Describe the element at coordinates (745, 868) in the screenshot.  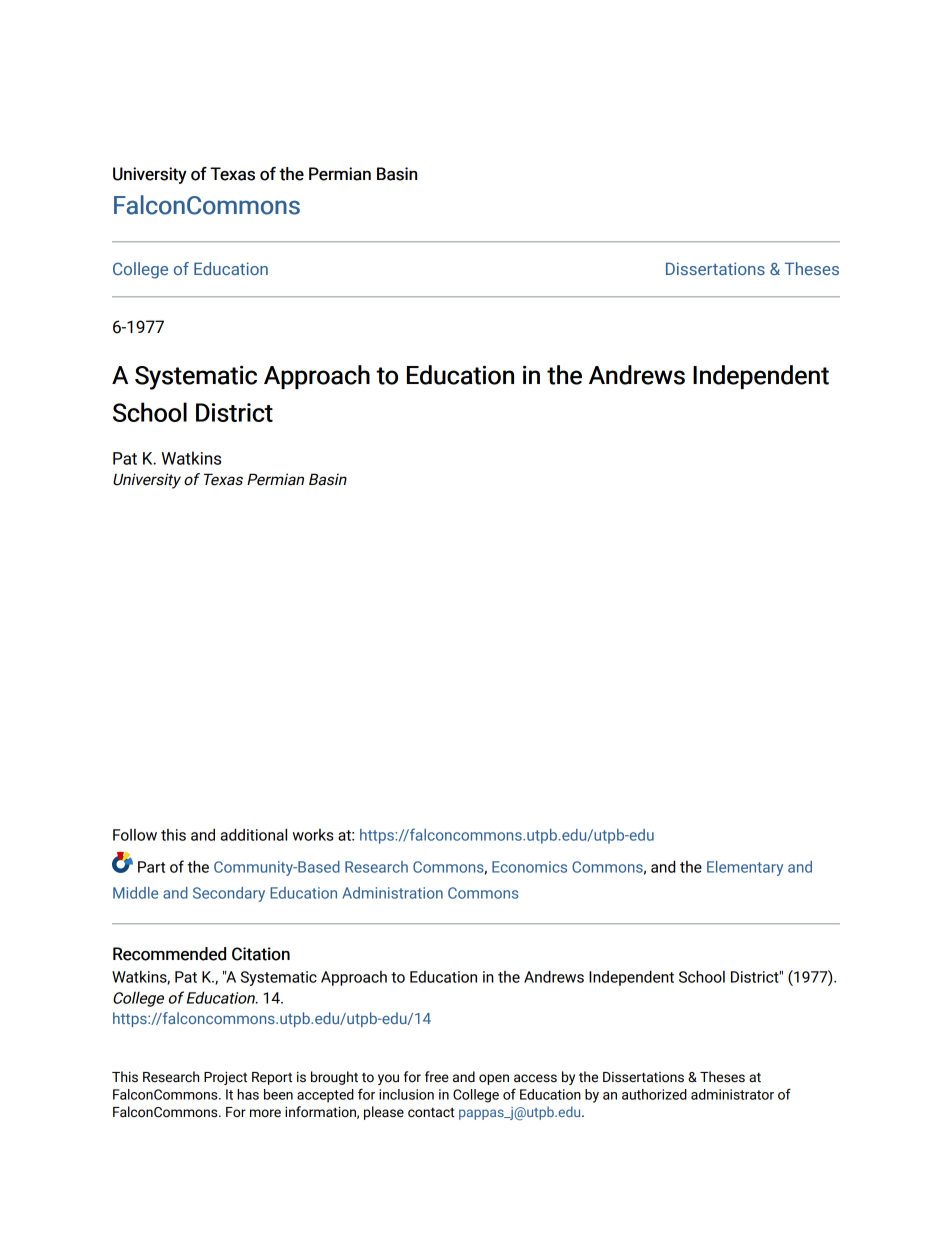
I see `Elementary` at that location.
